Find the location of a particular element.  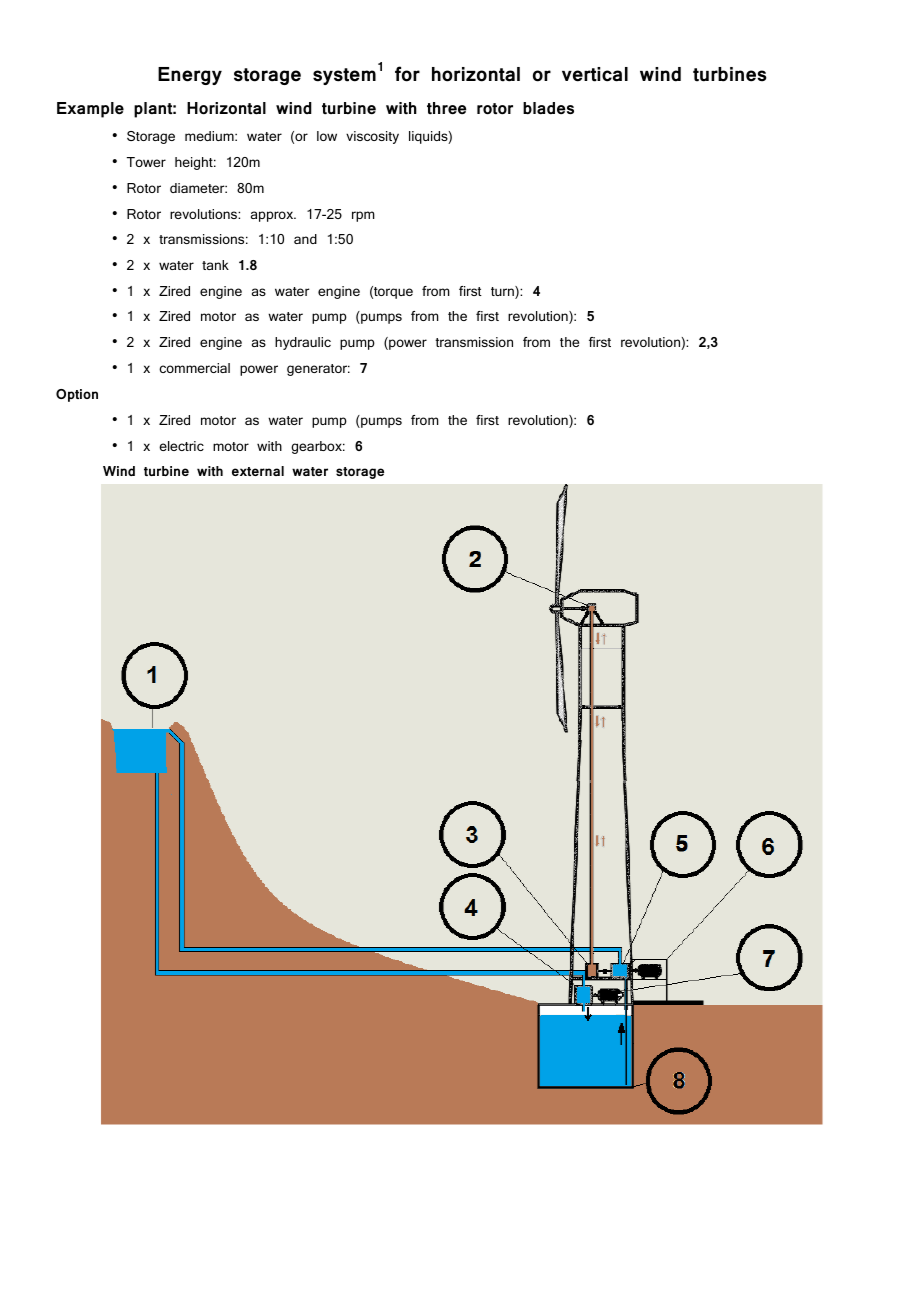

external is located at coordinates (258, 471).
